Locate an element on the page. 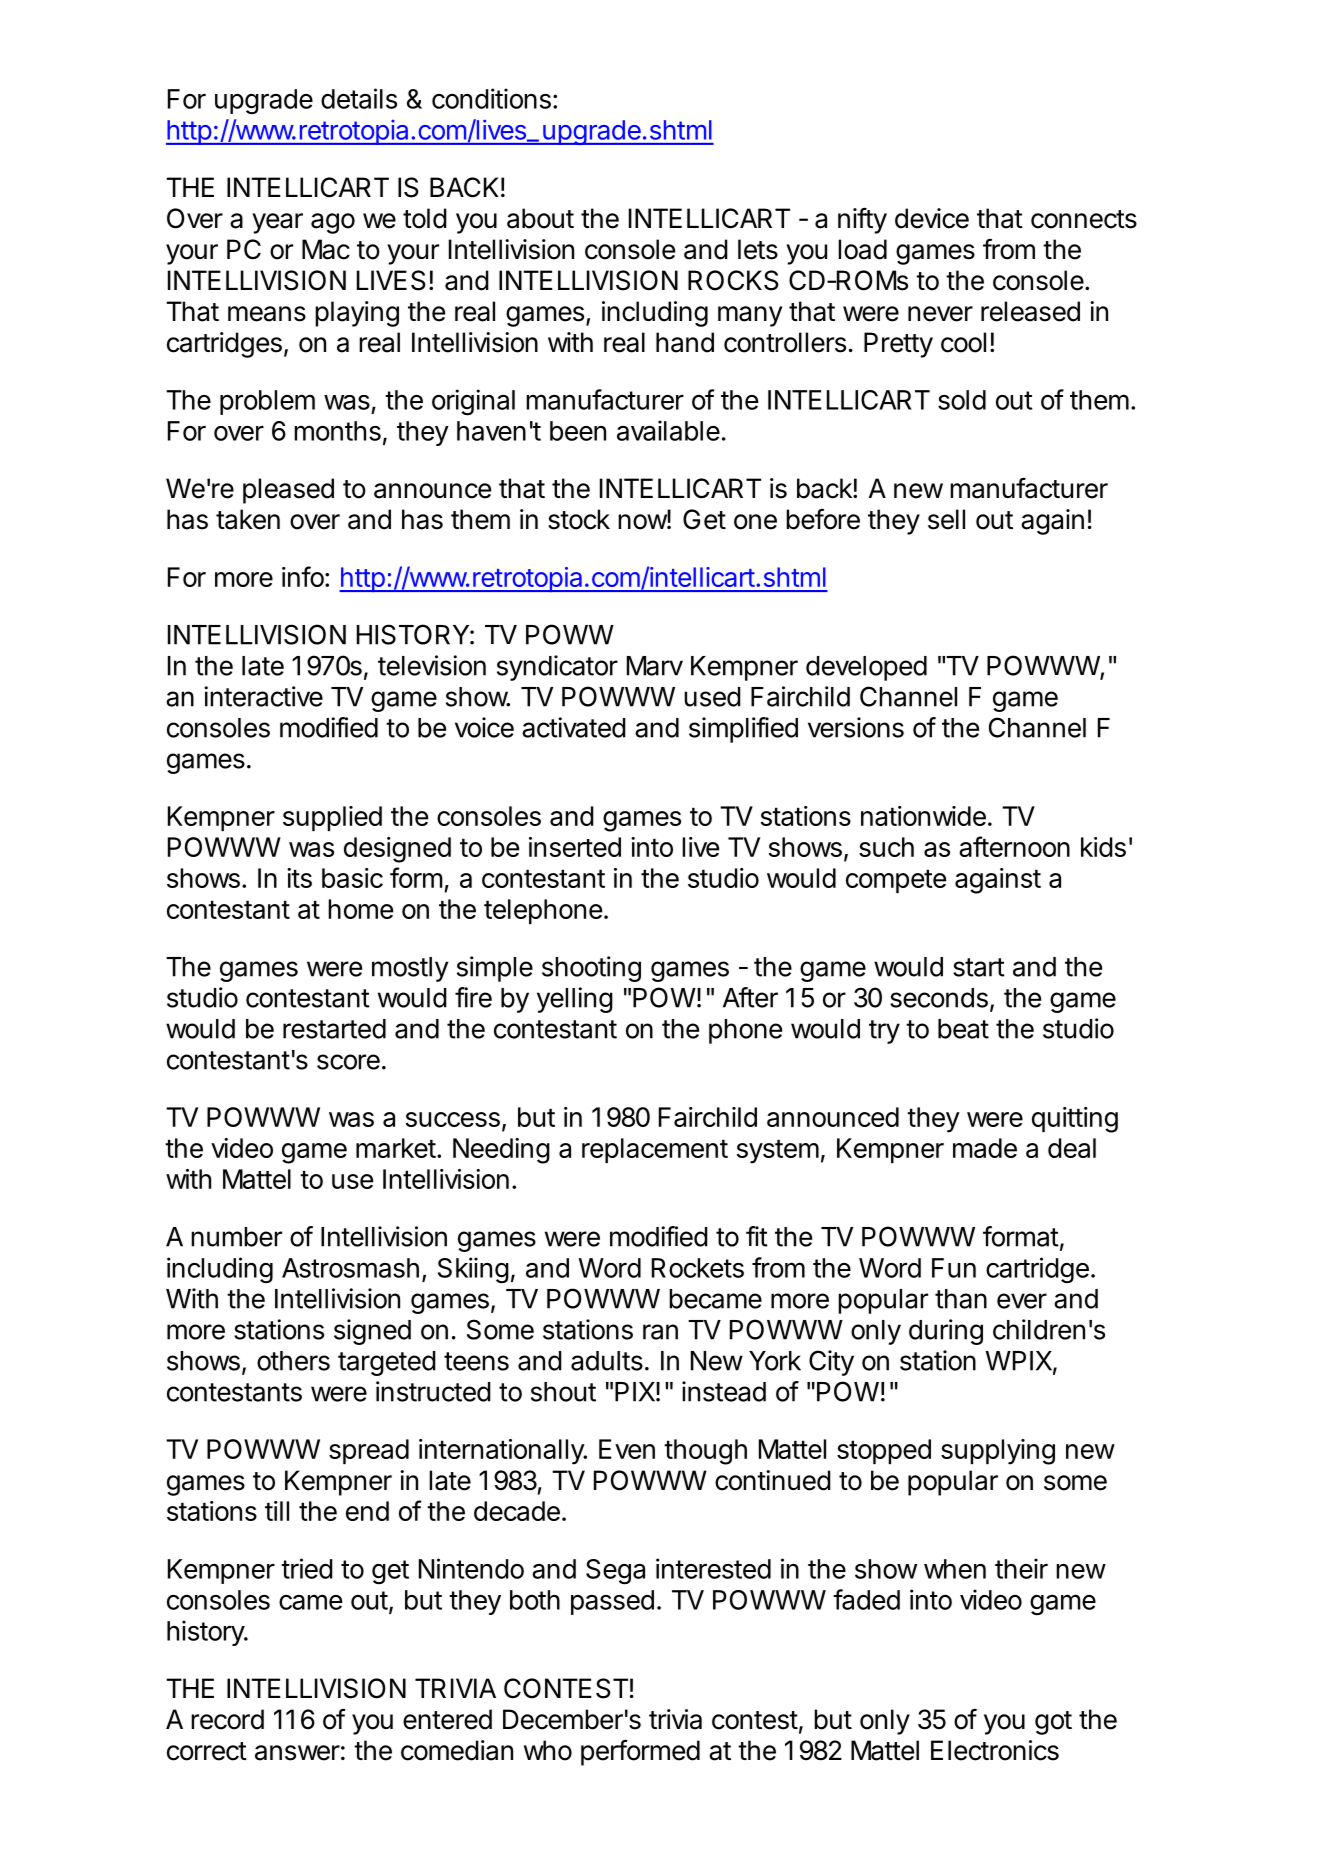  device is located at coordinates (932, 218).
